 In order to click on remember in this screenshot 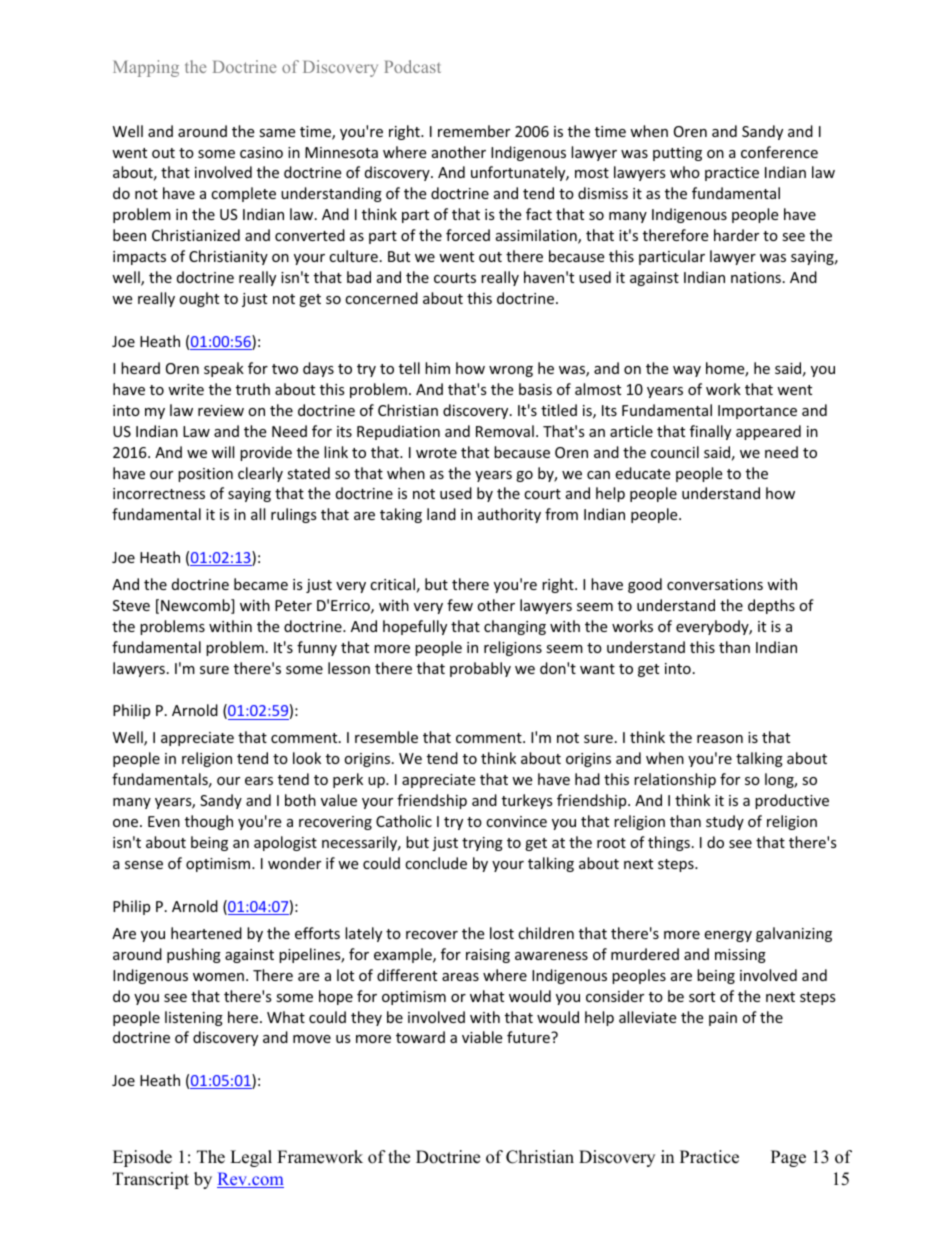, I will do `click(474, 131)`.
